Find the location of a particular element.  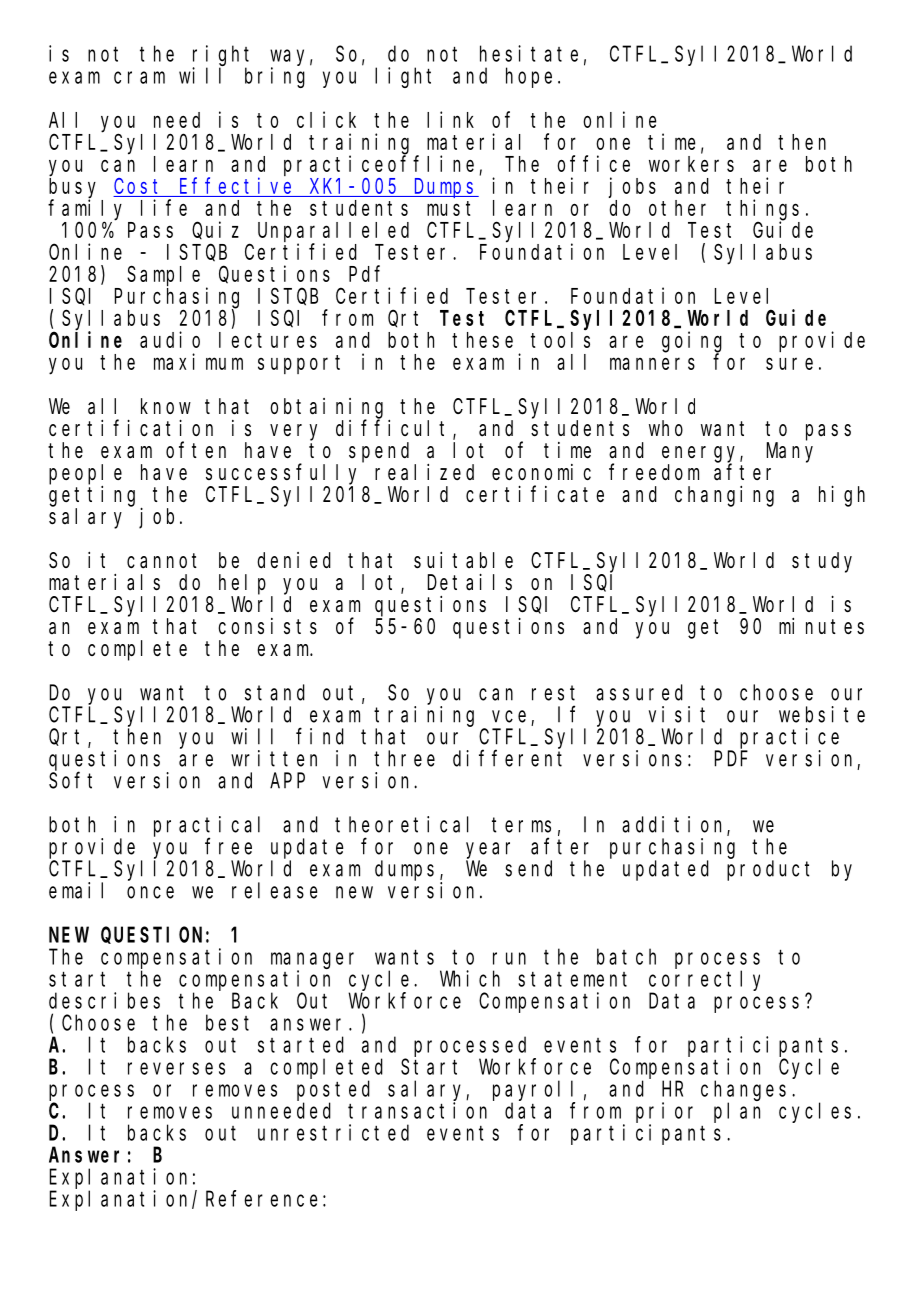

changes is located at coordinates (743, 1090).
